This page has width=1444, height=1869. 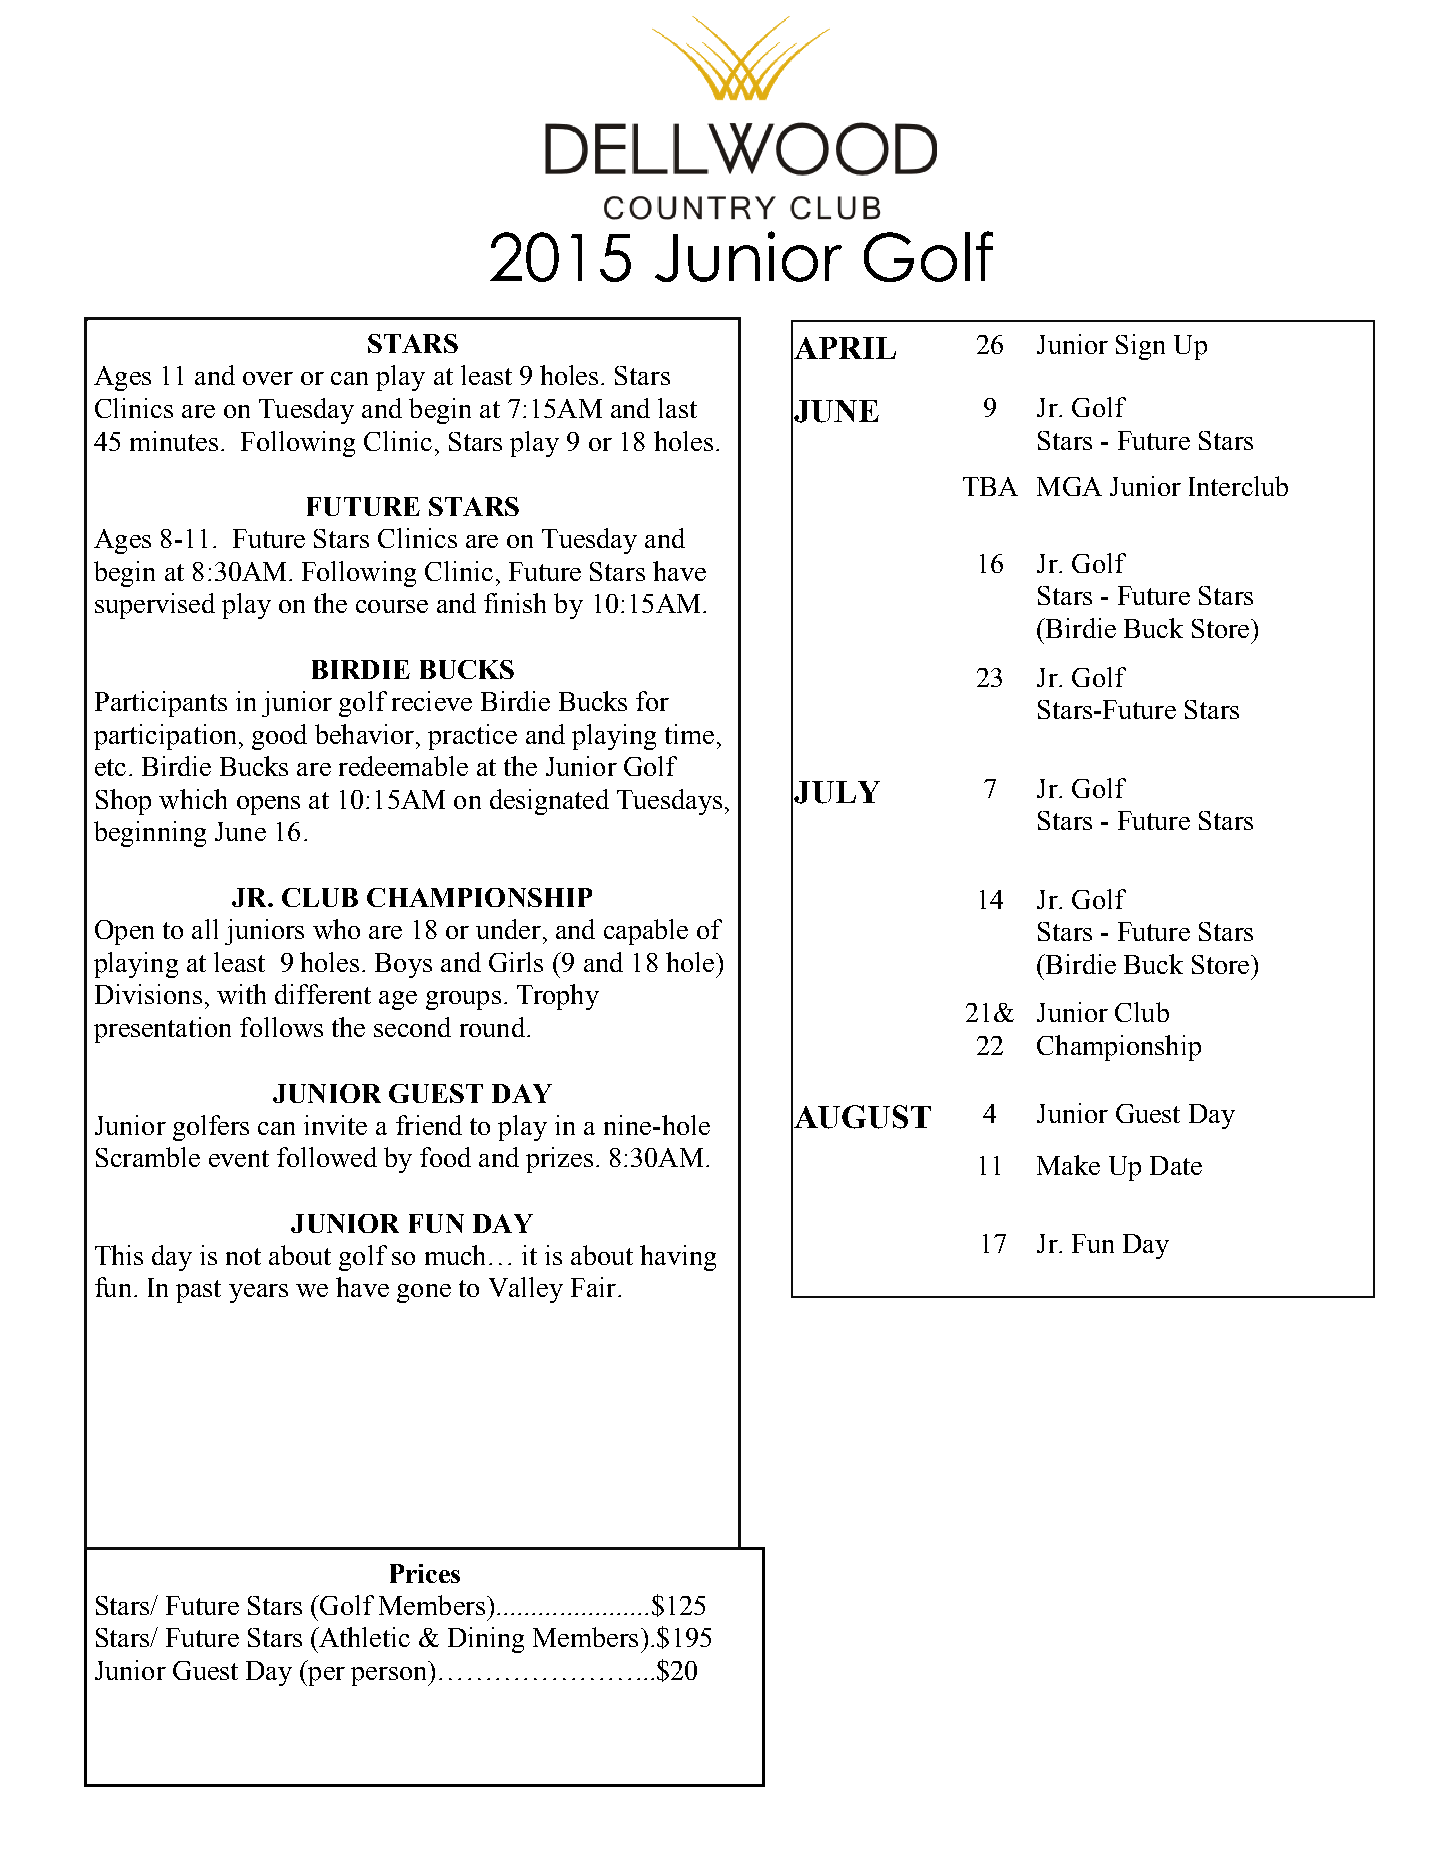 What do you see at coordinates (241, 994) in the page?
I see `with` at bounding box center [241, 994].
